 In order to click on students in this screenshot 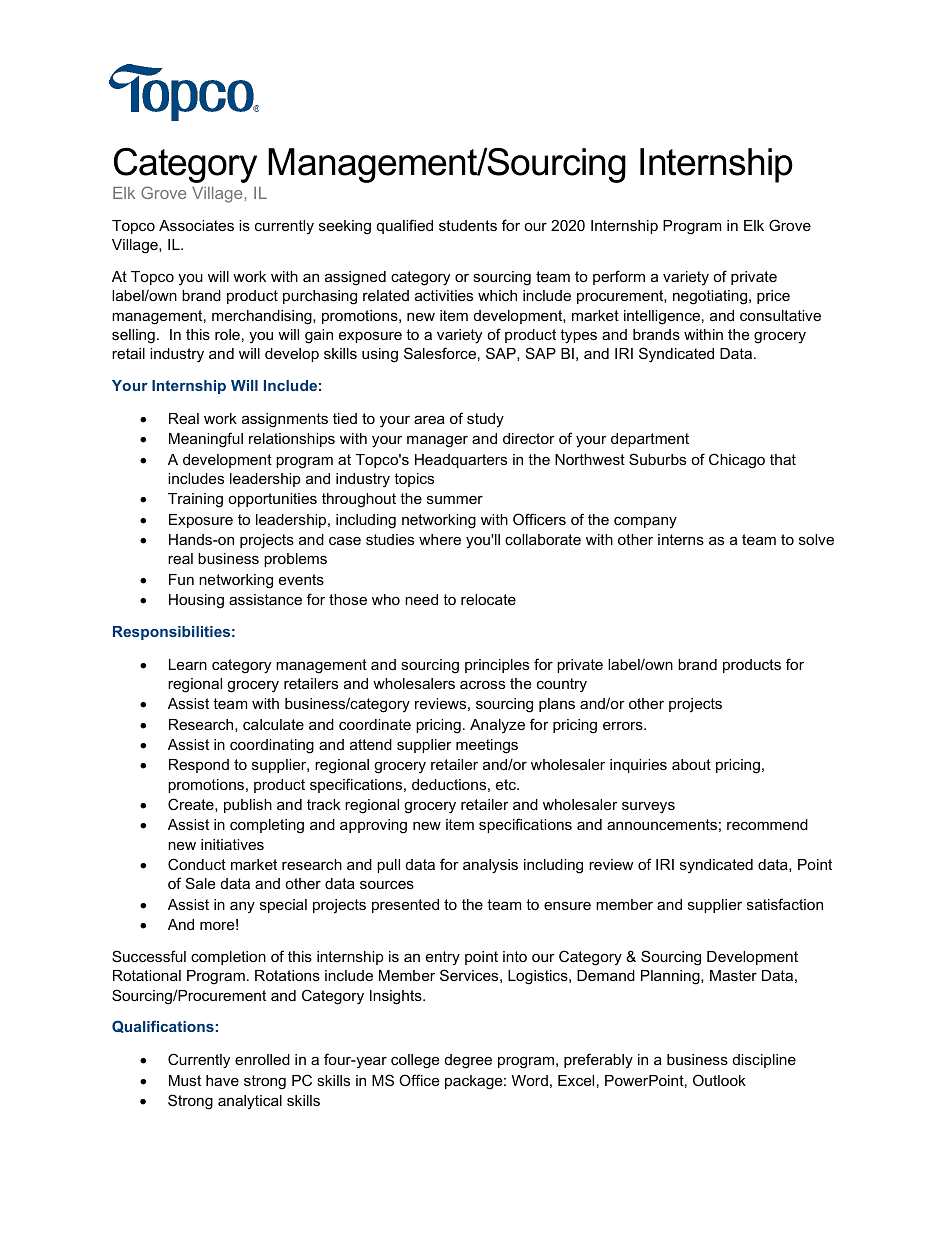, I will do `click(468, 225)`.
